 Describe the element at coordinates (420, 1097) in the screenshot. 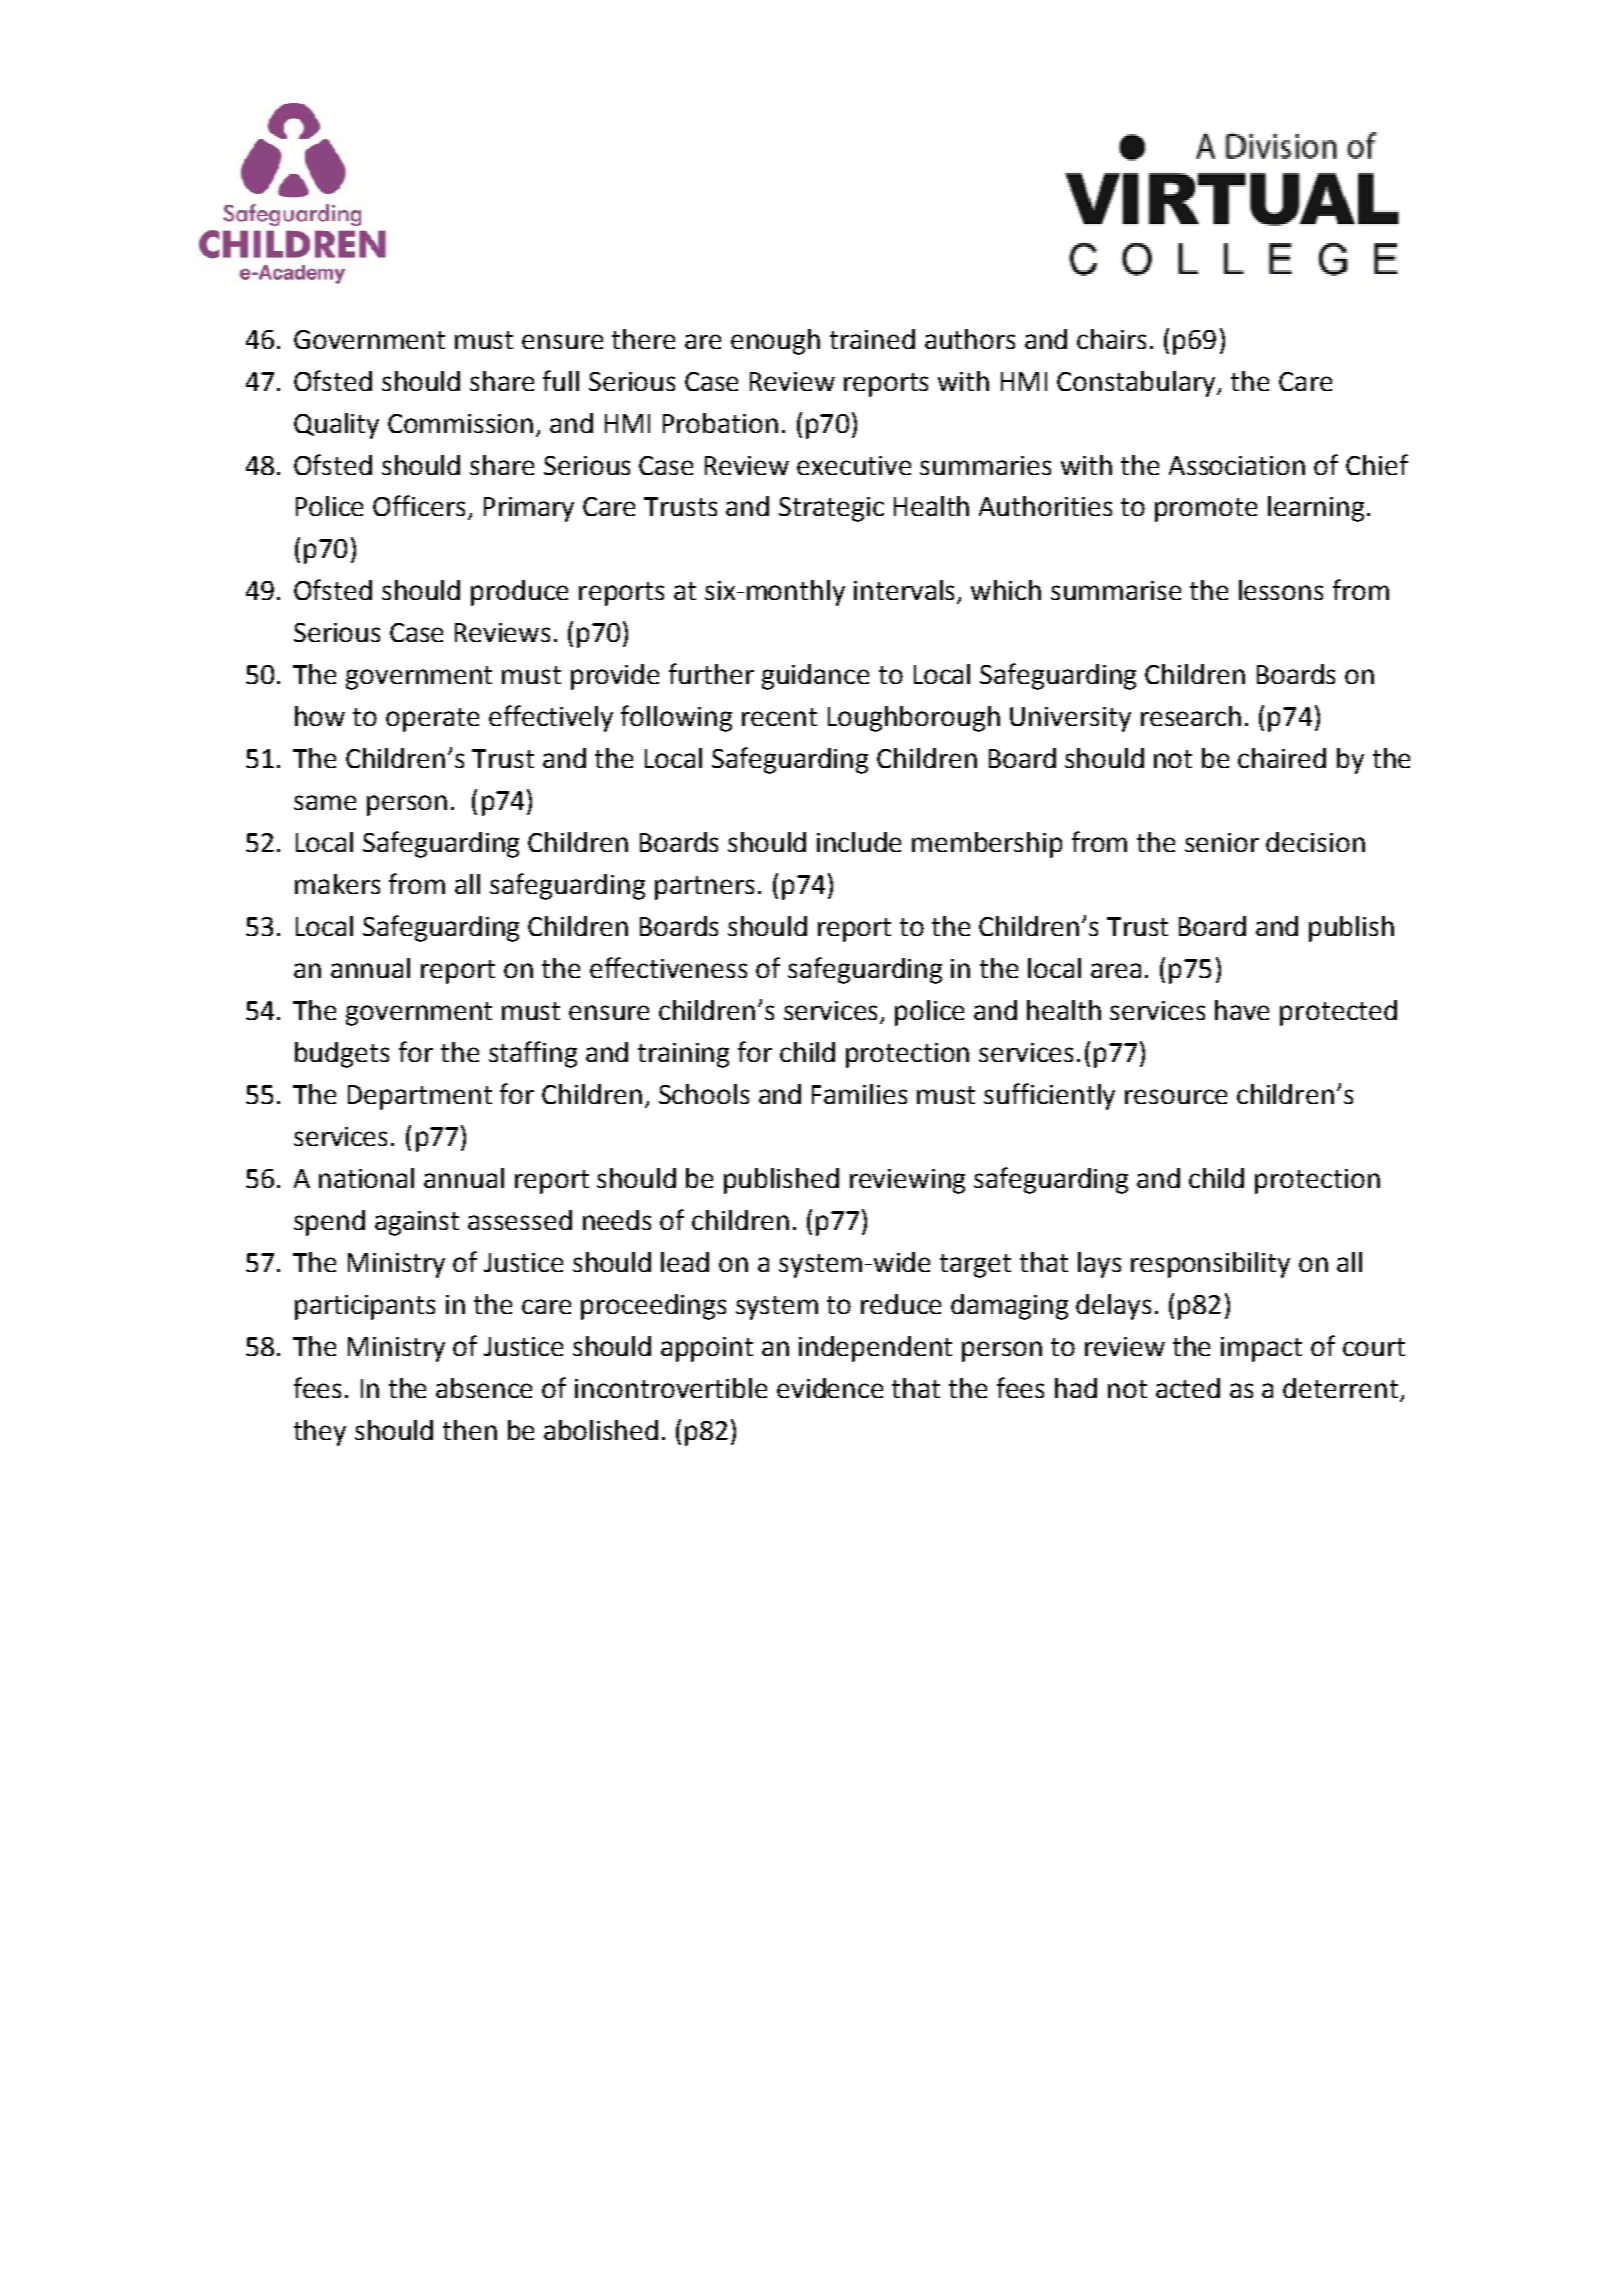

I see `Department` at that location.
